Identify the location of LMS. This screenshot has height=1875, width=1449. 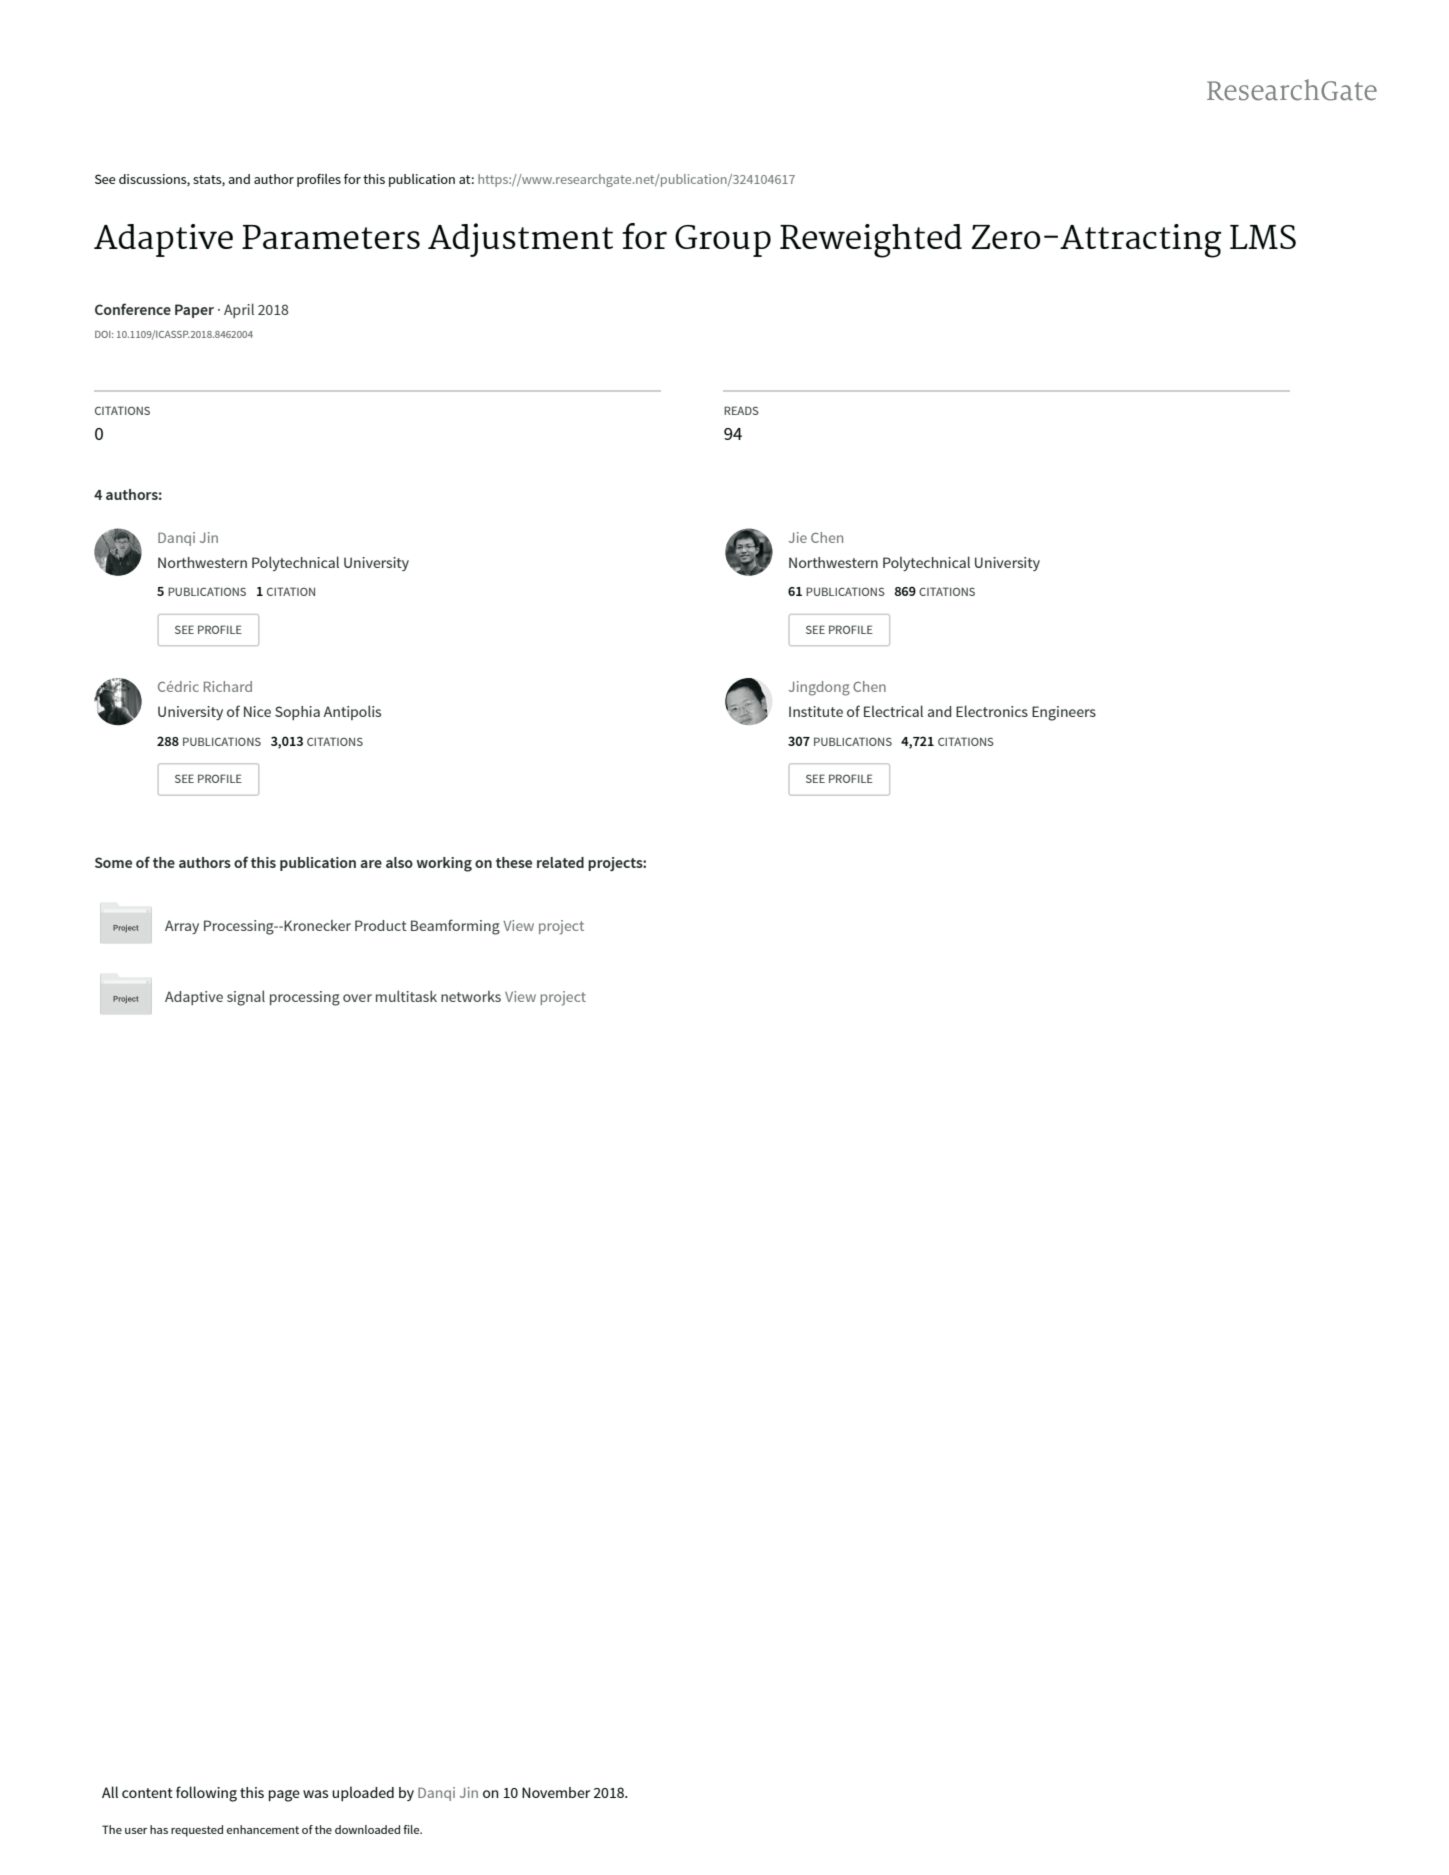
(1263, 237).
